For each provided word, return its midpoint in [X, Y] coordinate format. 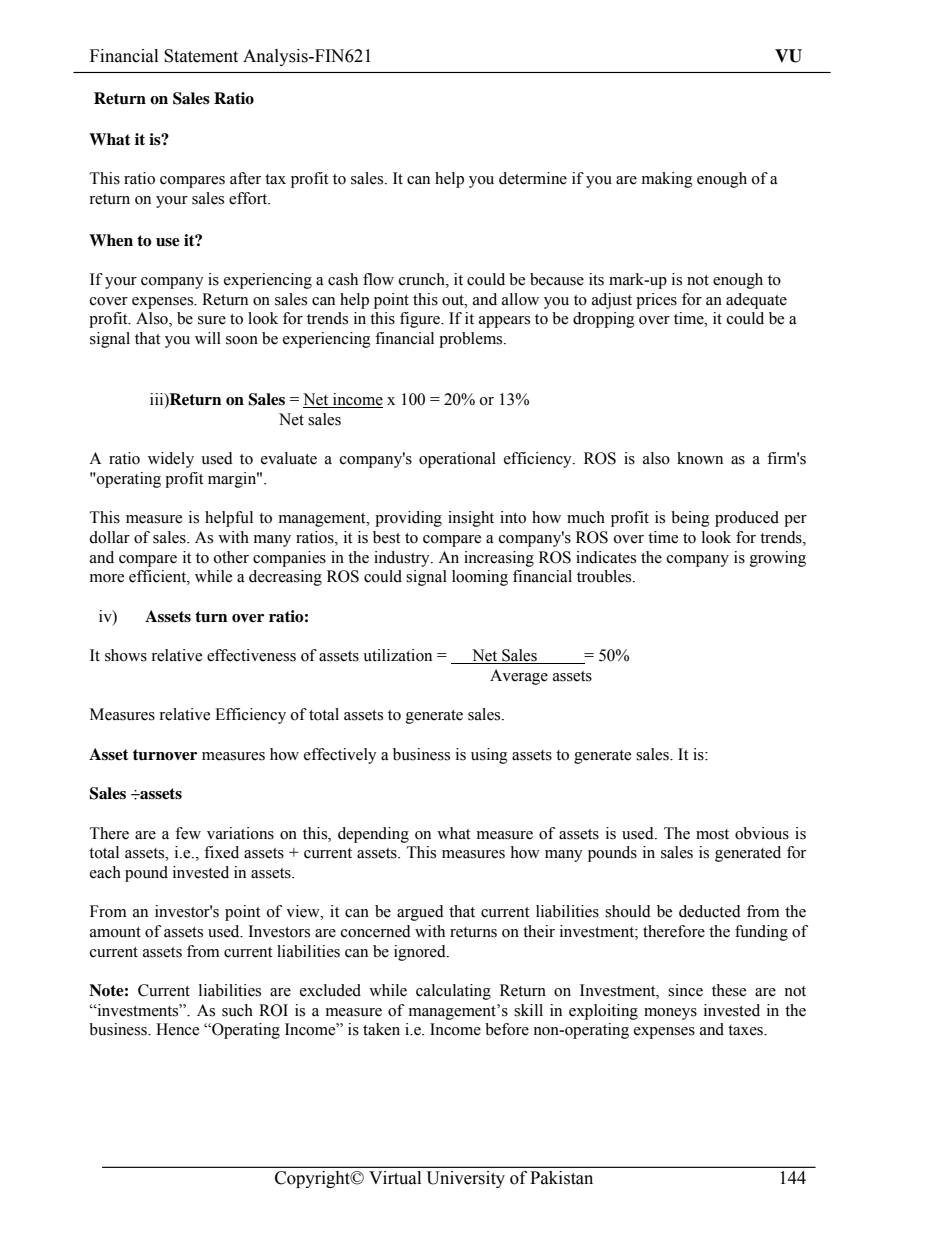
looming [480, 578]
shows [126, 655]
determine [533, 178]
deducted [710, 911]
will [208, 338]
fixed [221, 852]
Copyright [314, 1179]
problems [472, 340]
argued [420, 913]
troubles [605, 576]
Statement [201, 56]
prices [656, 301]
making [667, 180]
